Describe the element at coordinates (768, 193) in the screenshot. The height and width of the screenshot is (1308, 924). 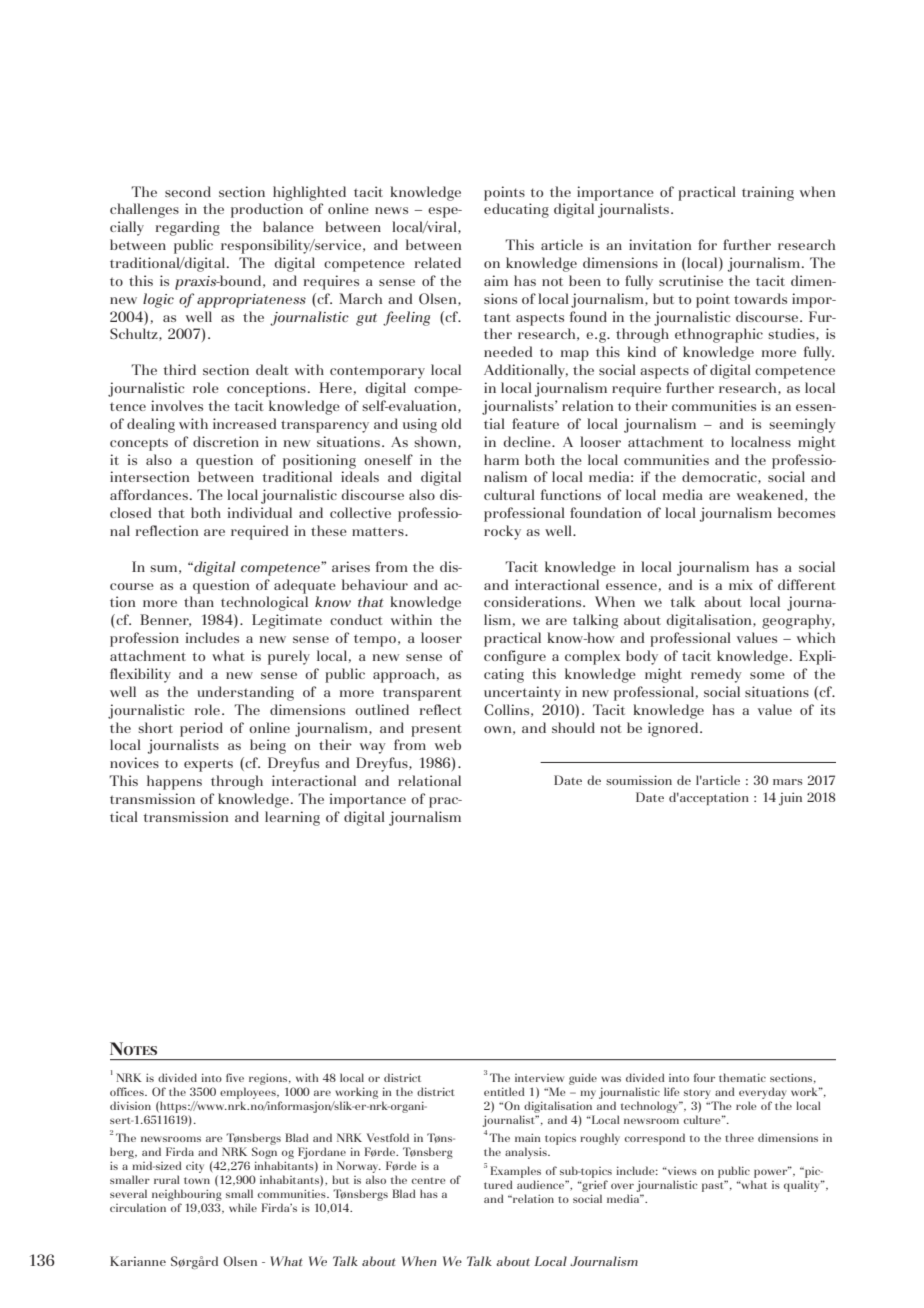
I see `training` at that location.
